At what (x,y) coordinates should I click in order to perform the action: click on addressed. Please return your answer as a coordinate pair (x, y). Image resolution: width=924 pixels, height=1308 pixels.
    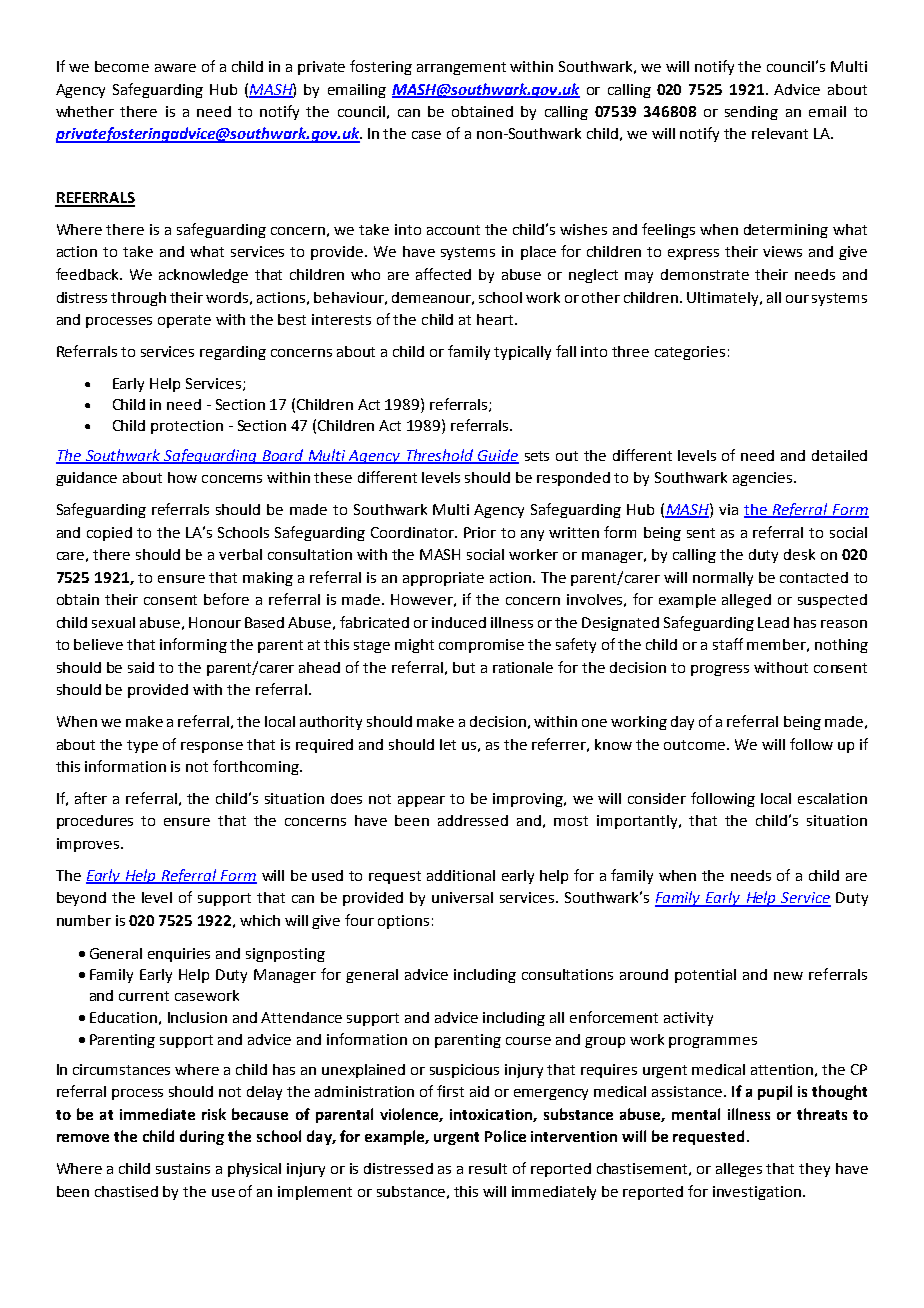
    Looking at the image, I should click on (473, 820).
